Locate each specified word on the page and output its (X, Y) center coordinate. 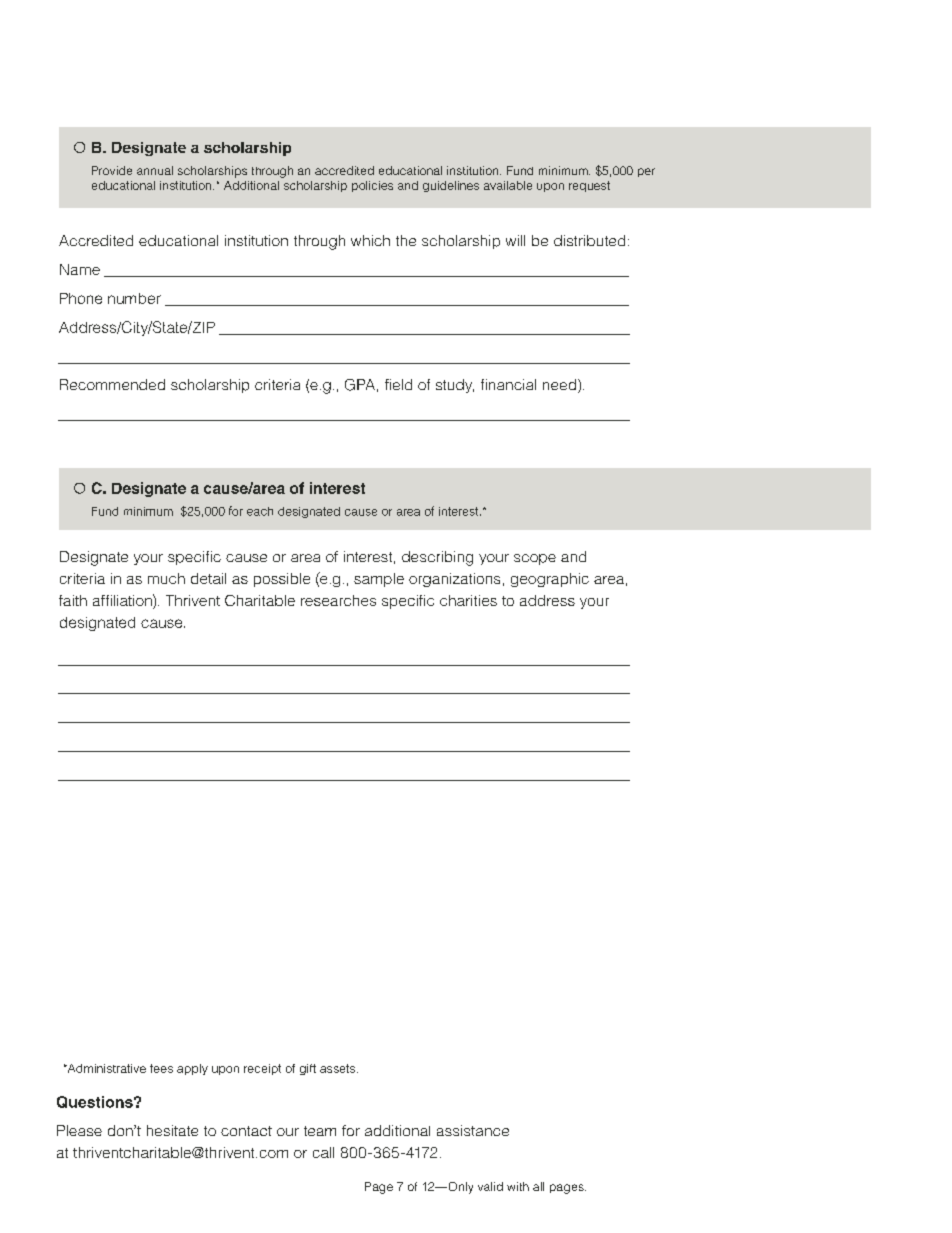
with (518, 1186)
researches (338, 600)
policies (372, 186)
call (323, 1152)
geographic (550, 580)
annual (155, 170)
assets (339, 1068)
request (589, 186)
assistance (473, 1130)
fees (161, 1068)
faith (73, 600)
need (559, 384)
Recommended (112, 384)
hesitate (172, 1130)
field (398, 384)
